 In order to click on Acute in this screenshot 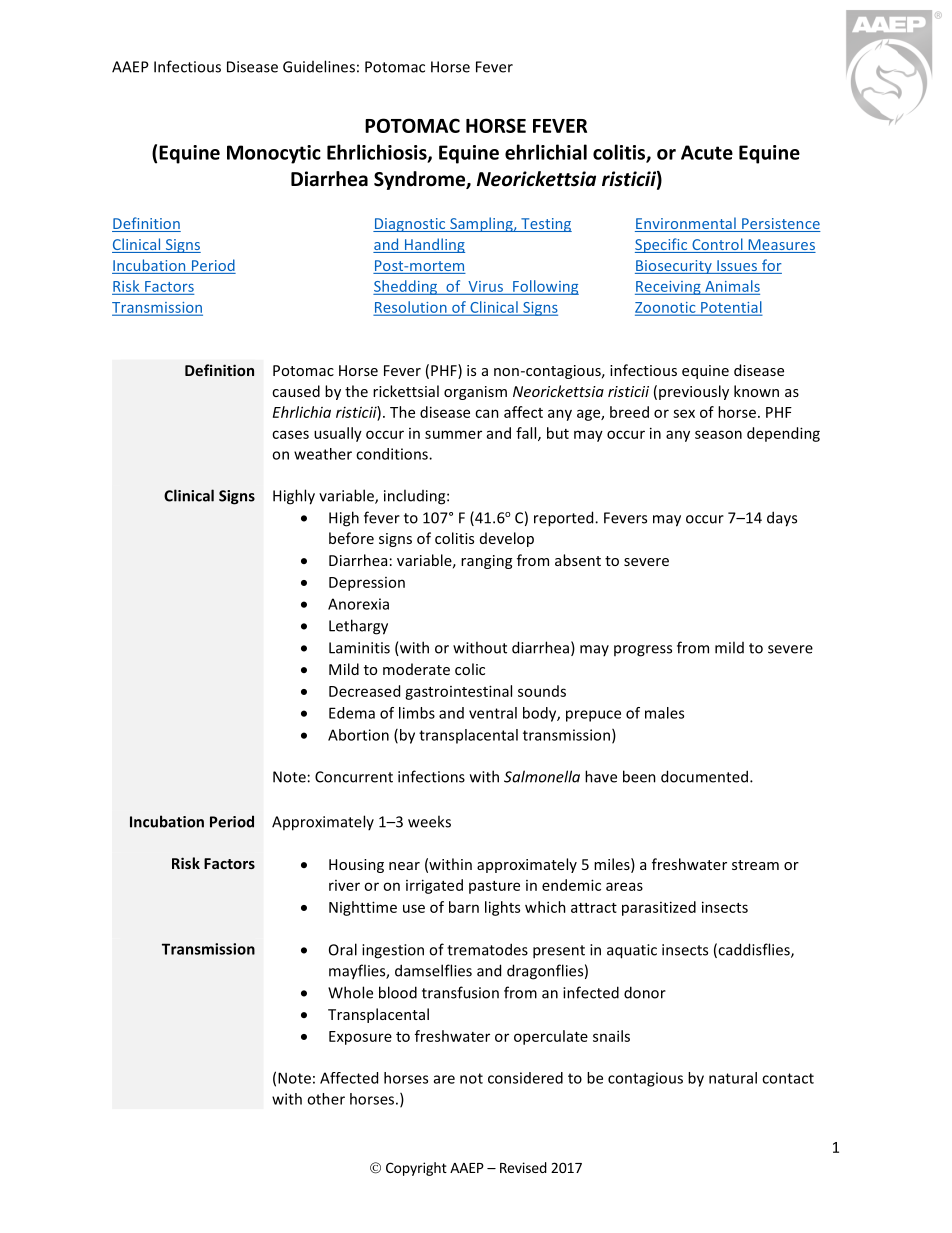, I will do `click(707, 152)`.
